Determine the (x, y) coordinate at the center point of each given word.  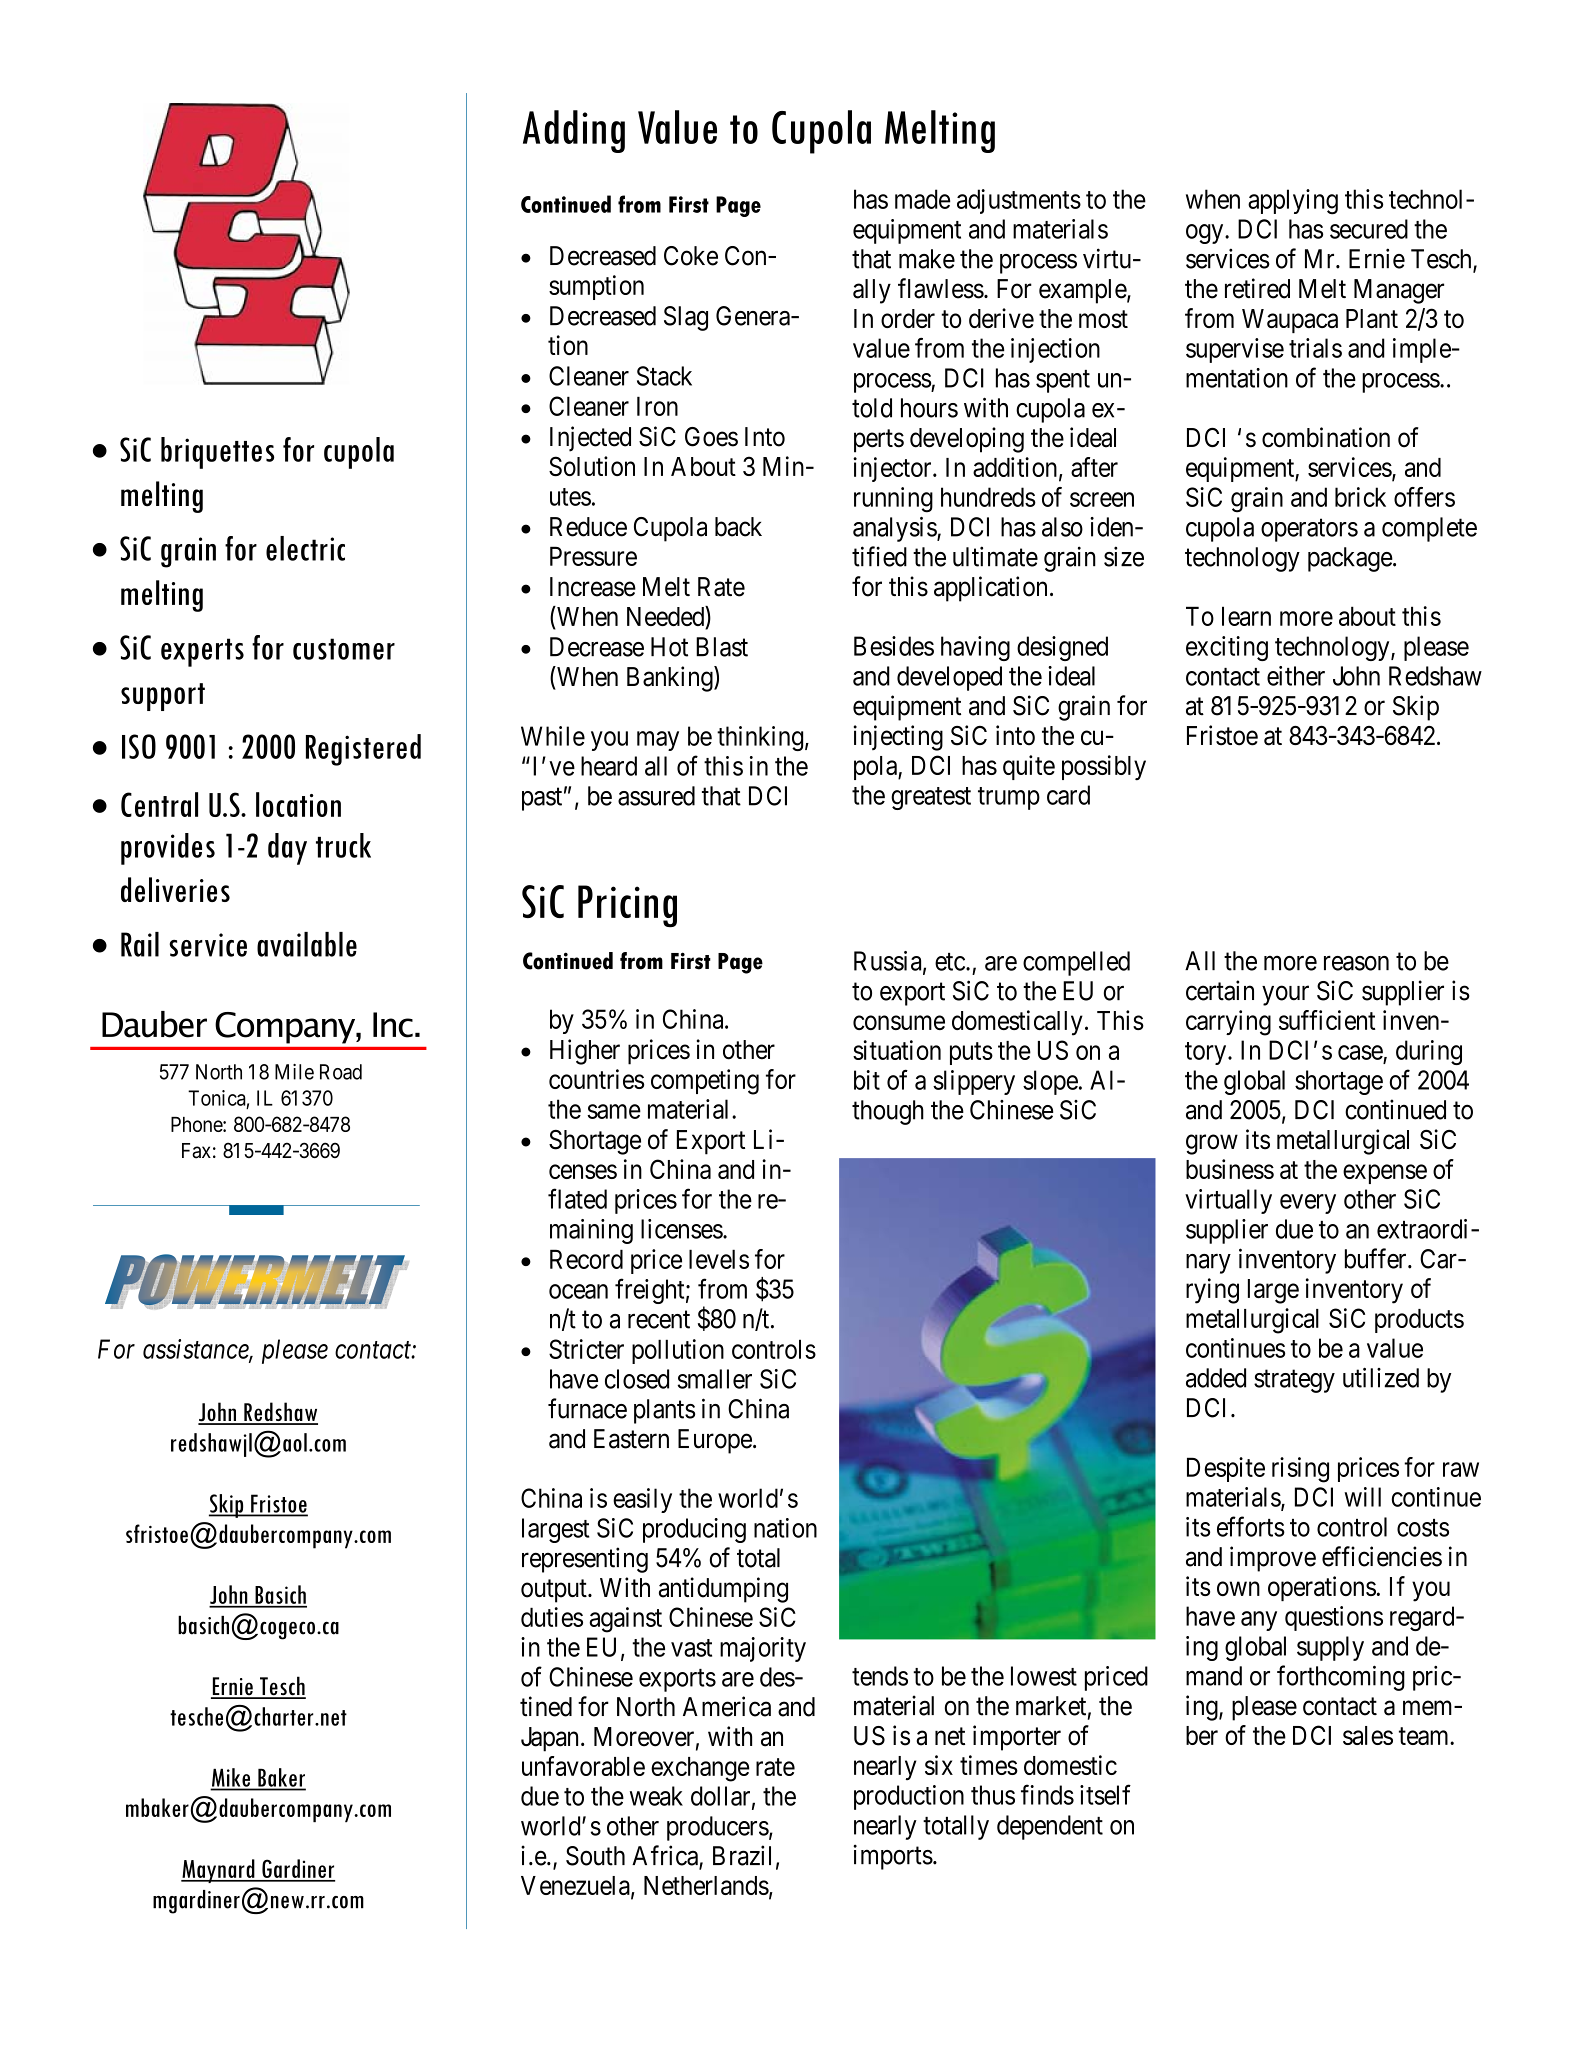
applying (1293, 202)
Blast (722, 647)
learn (1246, 616)
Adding (574, 131)
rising (1300, 1470)
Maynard (219, 1871)
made (922, 199)
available (307, 944)
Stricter (586, 1349)
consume (899, 1022)
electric (305, 548)
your (1285, 996)
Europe (715, 1441)
